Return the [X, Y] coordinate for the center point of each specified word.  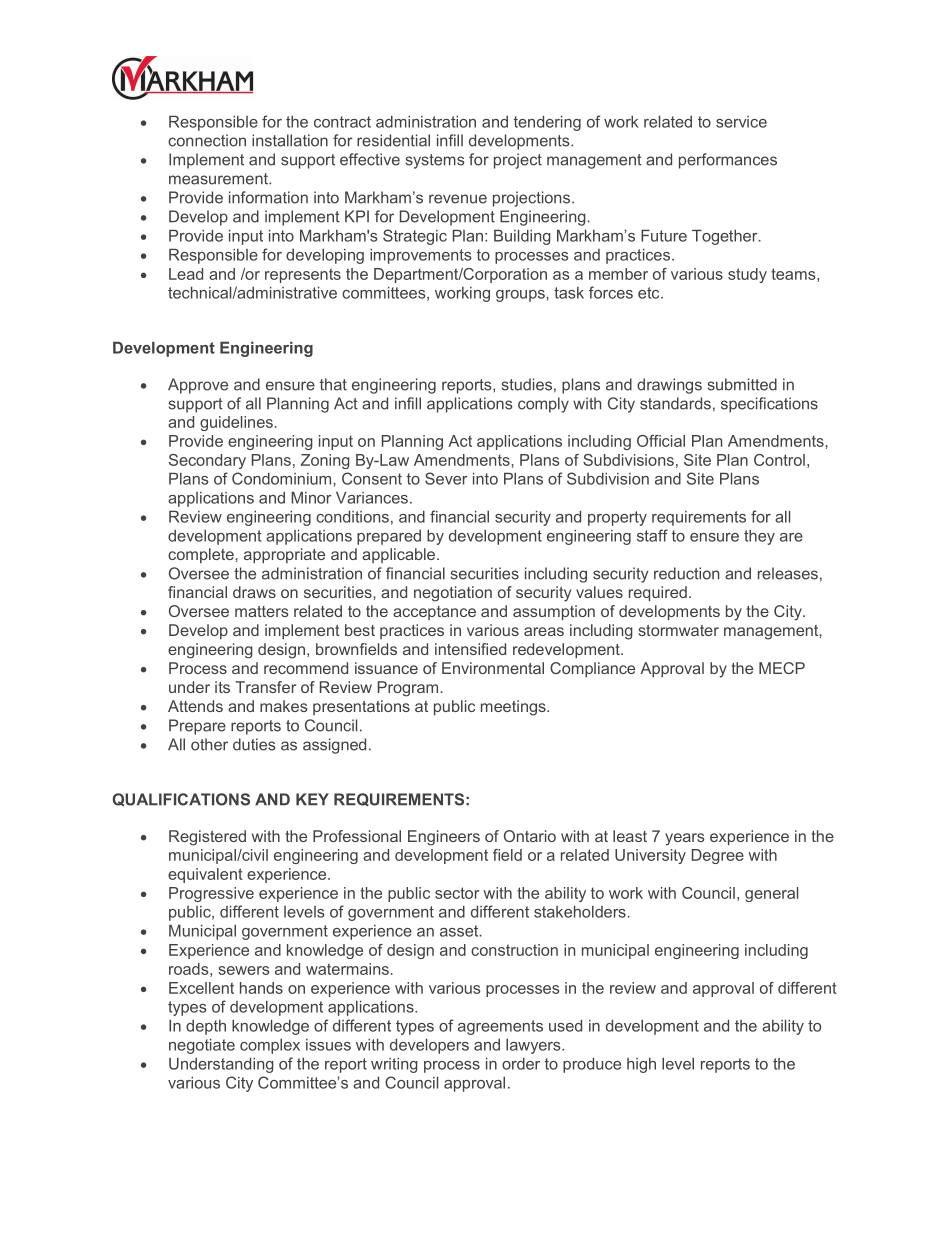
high [641, 1065]
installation [290, 140]
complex [270, 1046]
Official [661, 441]
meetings [514, 708]
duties [254, 744]
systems [435, 161]
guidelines [236, 423]
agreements [500, 1027]
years [685, 839]
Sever [446, 478]
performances [728, 161]
